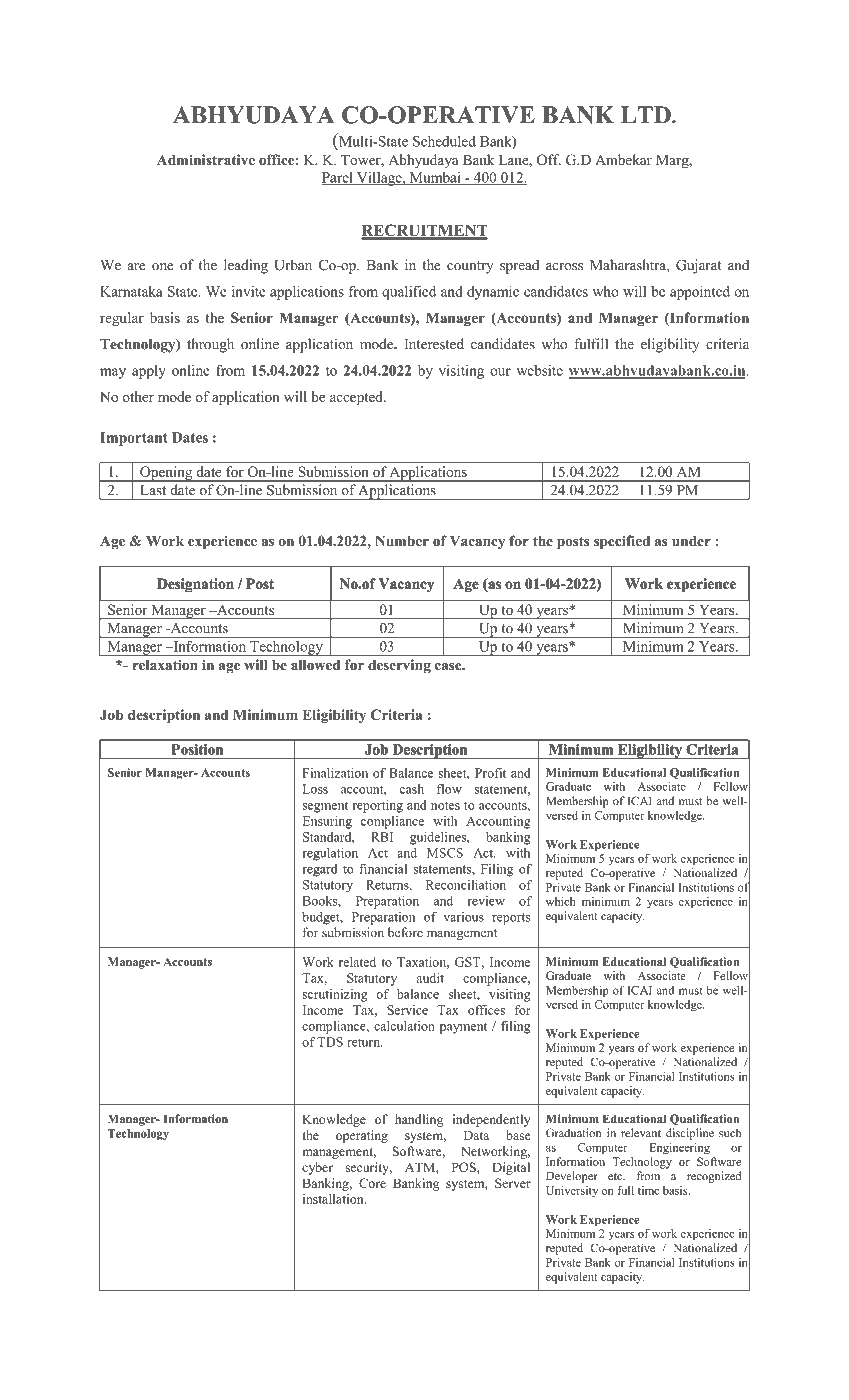 This image has width=849, height=1400. I want to click on Administrative, so click(206, 159).
